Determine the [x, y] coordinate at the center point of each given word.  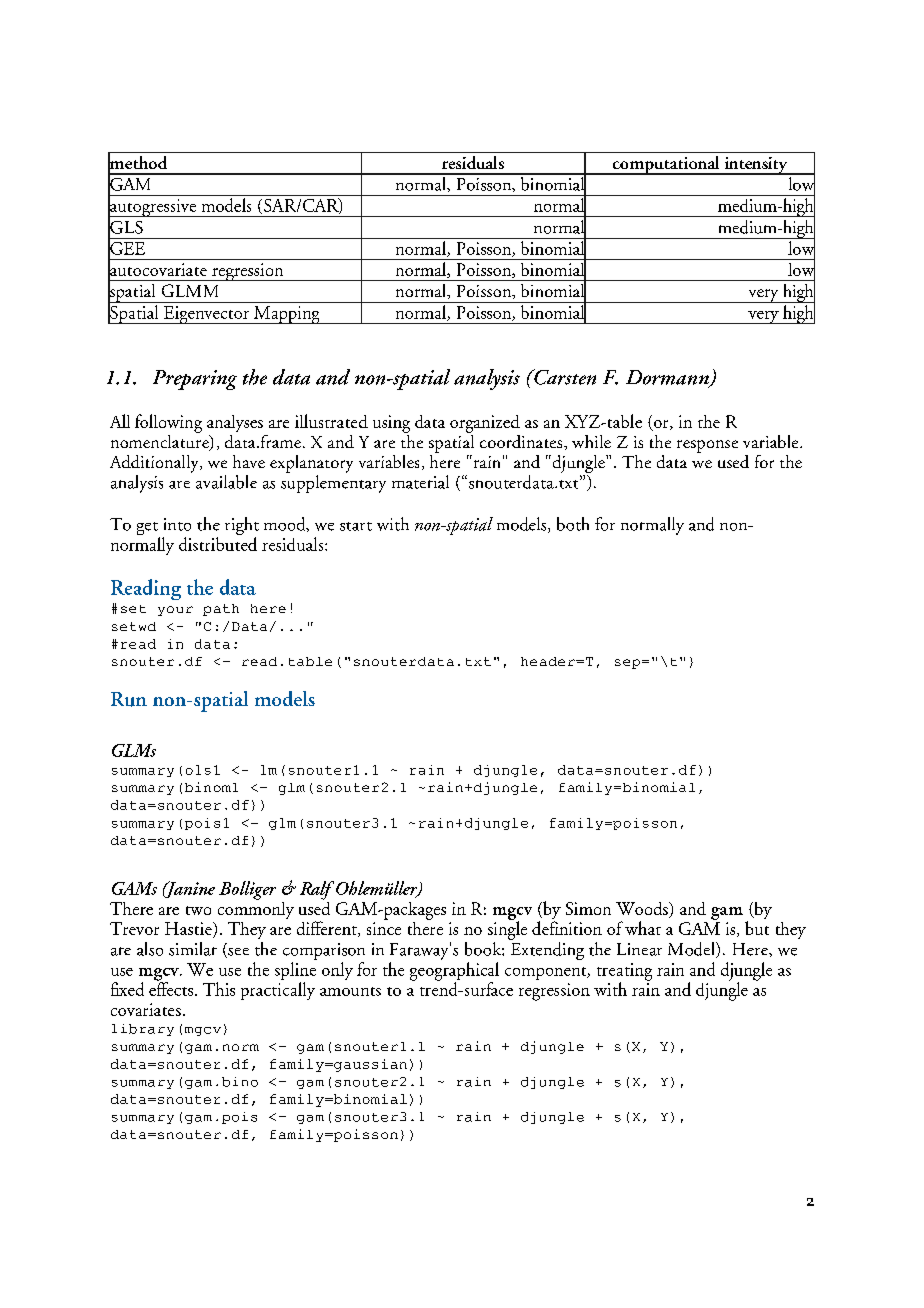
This [219, 989]
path [221, 610]
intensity [756, 166]
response [707, 446]
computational [666, 165]
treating [624, 973]
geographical [454, 972]
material [420, 482]
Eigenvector [206, 315]
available [226, 482]
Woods [643, 910]
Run [129, 699]
